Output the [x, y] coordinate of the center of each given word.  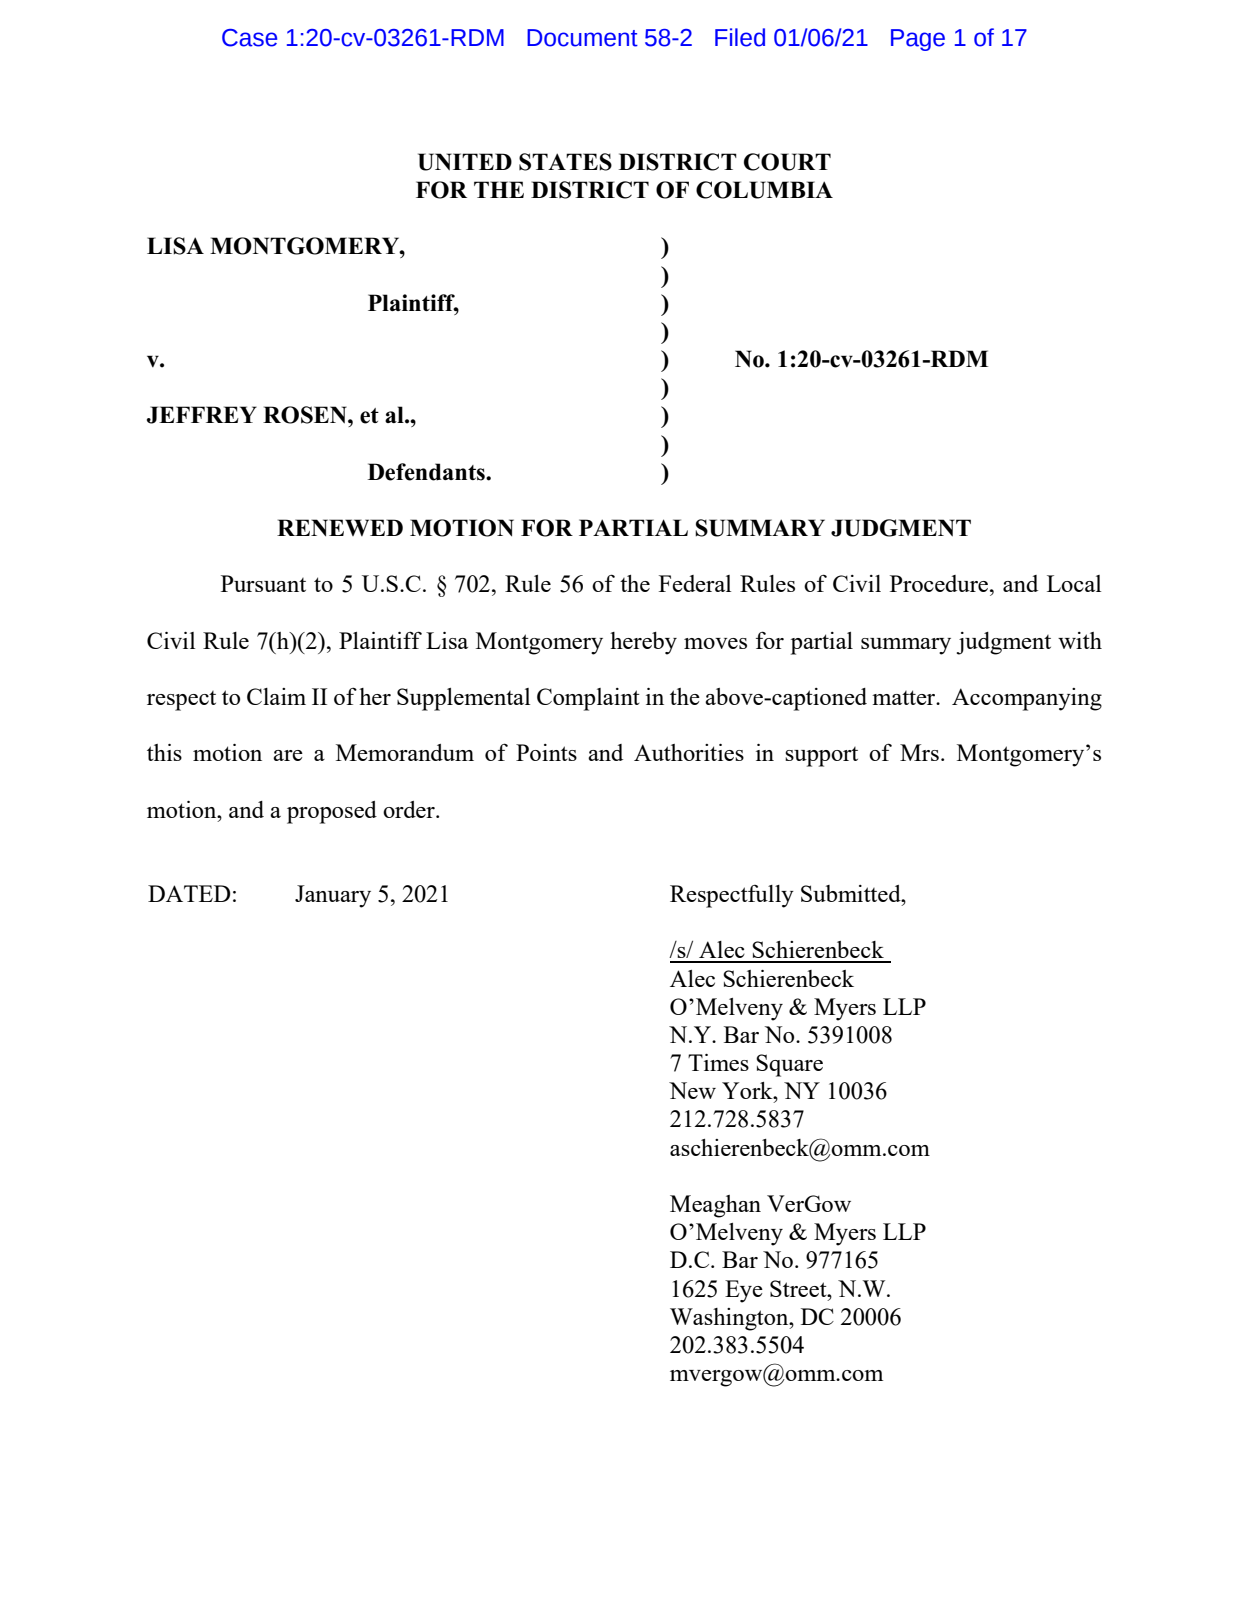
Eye [744, 1291]
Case [249, 38]
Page [918, 40]
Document [582, 38]
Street [799, 1288]
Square [789, 1065]
